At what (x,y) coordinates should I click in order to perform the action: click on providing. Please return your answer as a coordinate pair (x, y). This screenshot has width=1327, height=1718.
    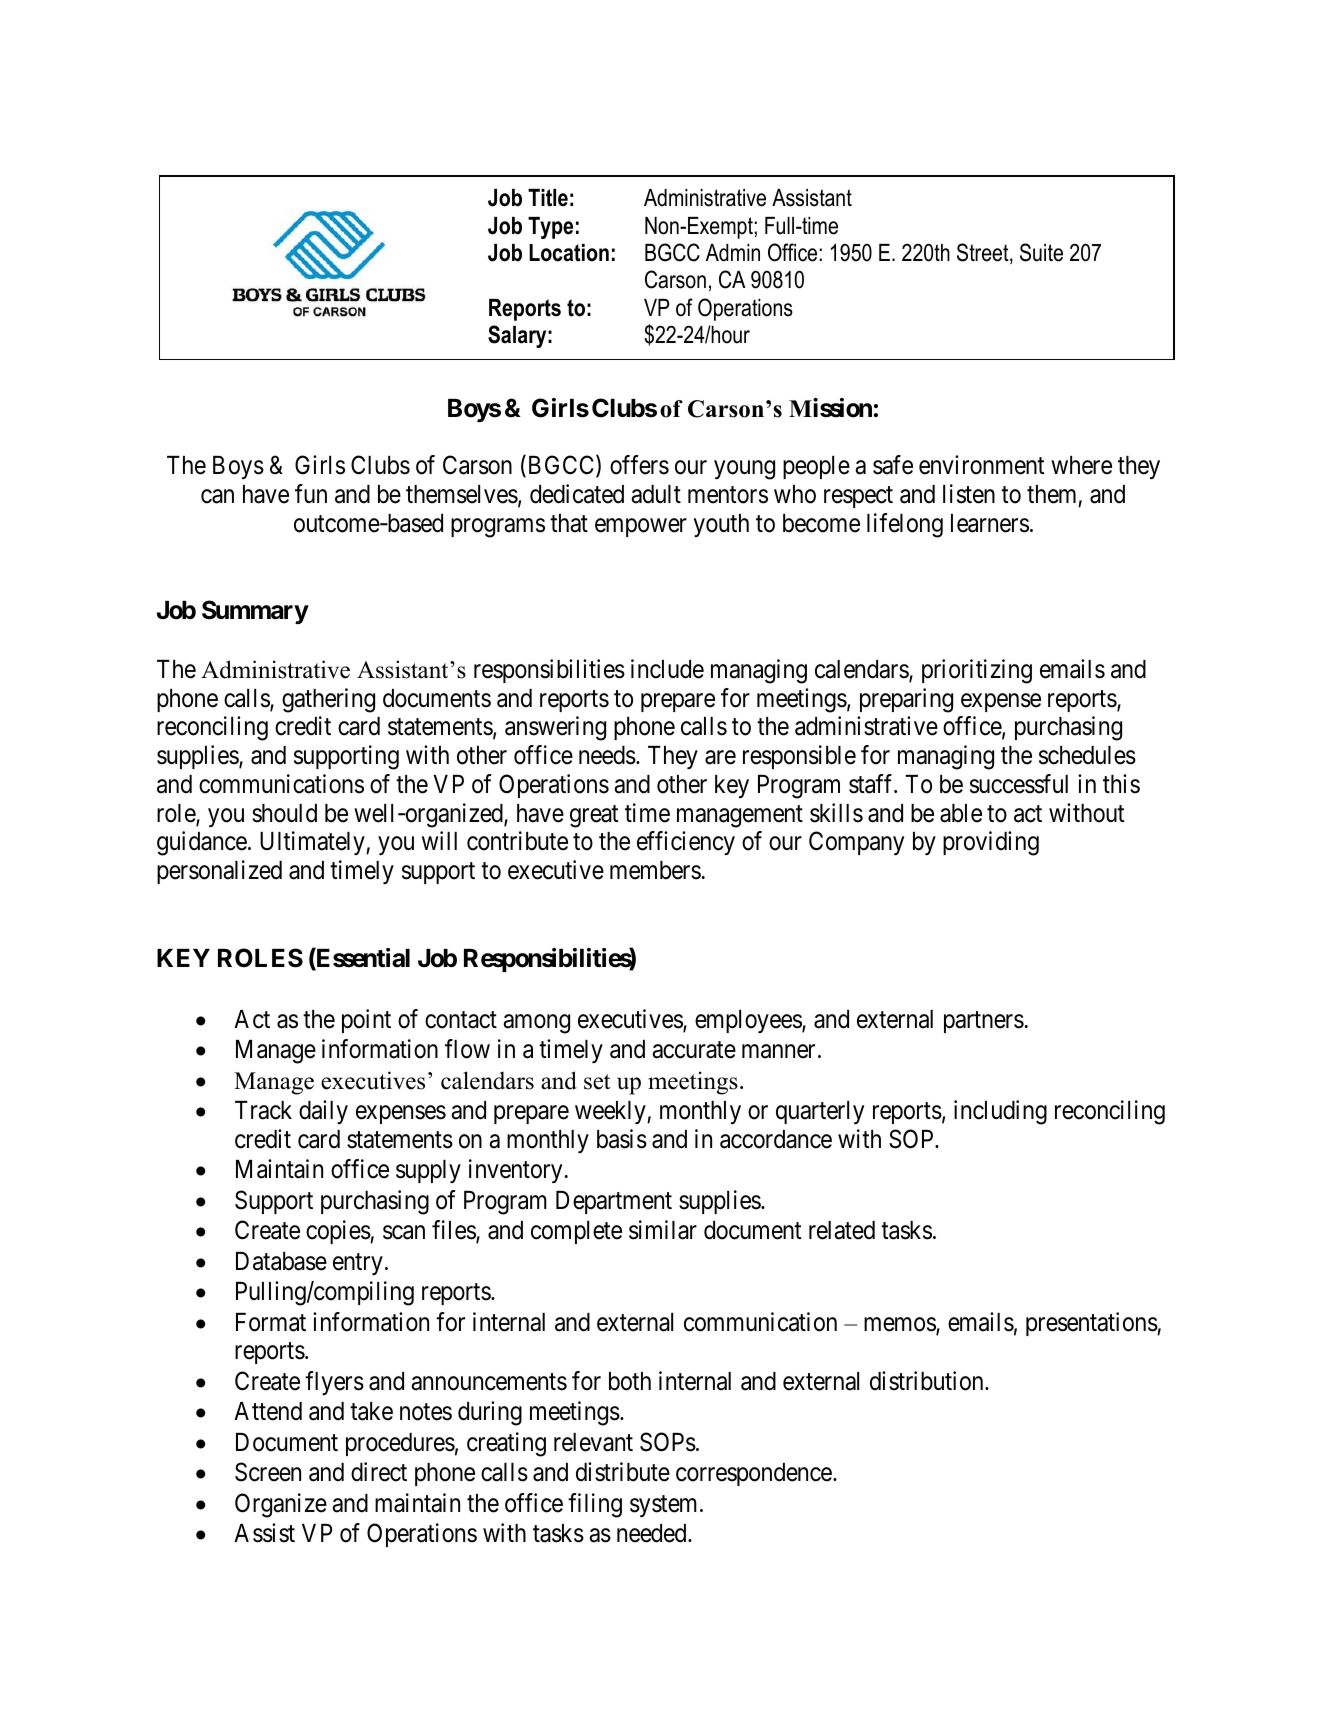
    Looking at the image, I should click on (991, 843).
